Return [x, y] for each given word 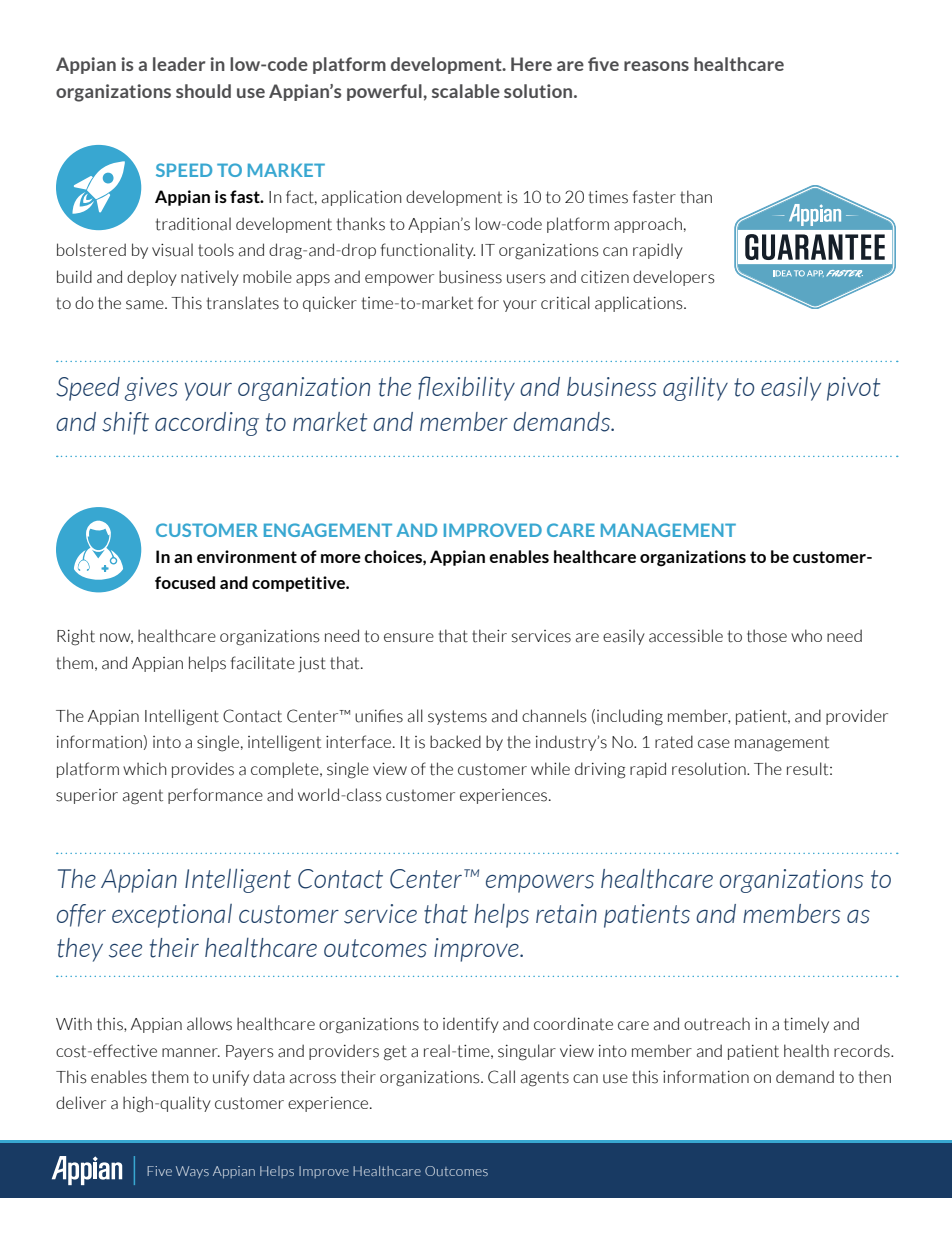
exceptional [172, 916]
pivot [853, 389]
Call [501, 1077]
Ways [192, 1172]
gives [151, 389]
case [714, 744]
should [203, 91]
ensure [409, 638]
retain [566, 914]
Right [76, 637]
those [767, 636]
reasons [656, 66]
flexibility [466, 388]
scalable [466, 91]
